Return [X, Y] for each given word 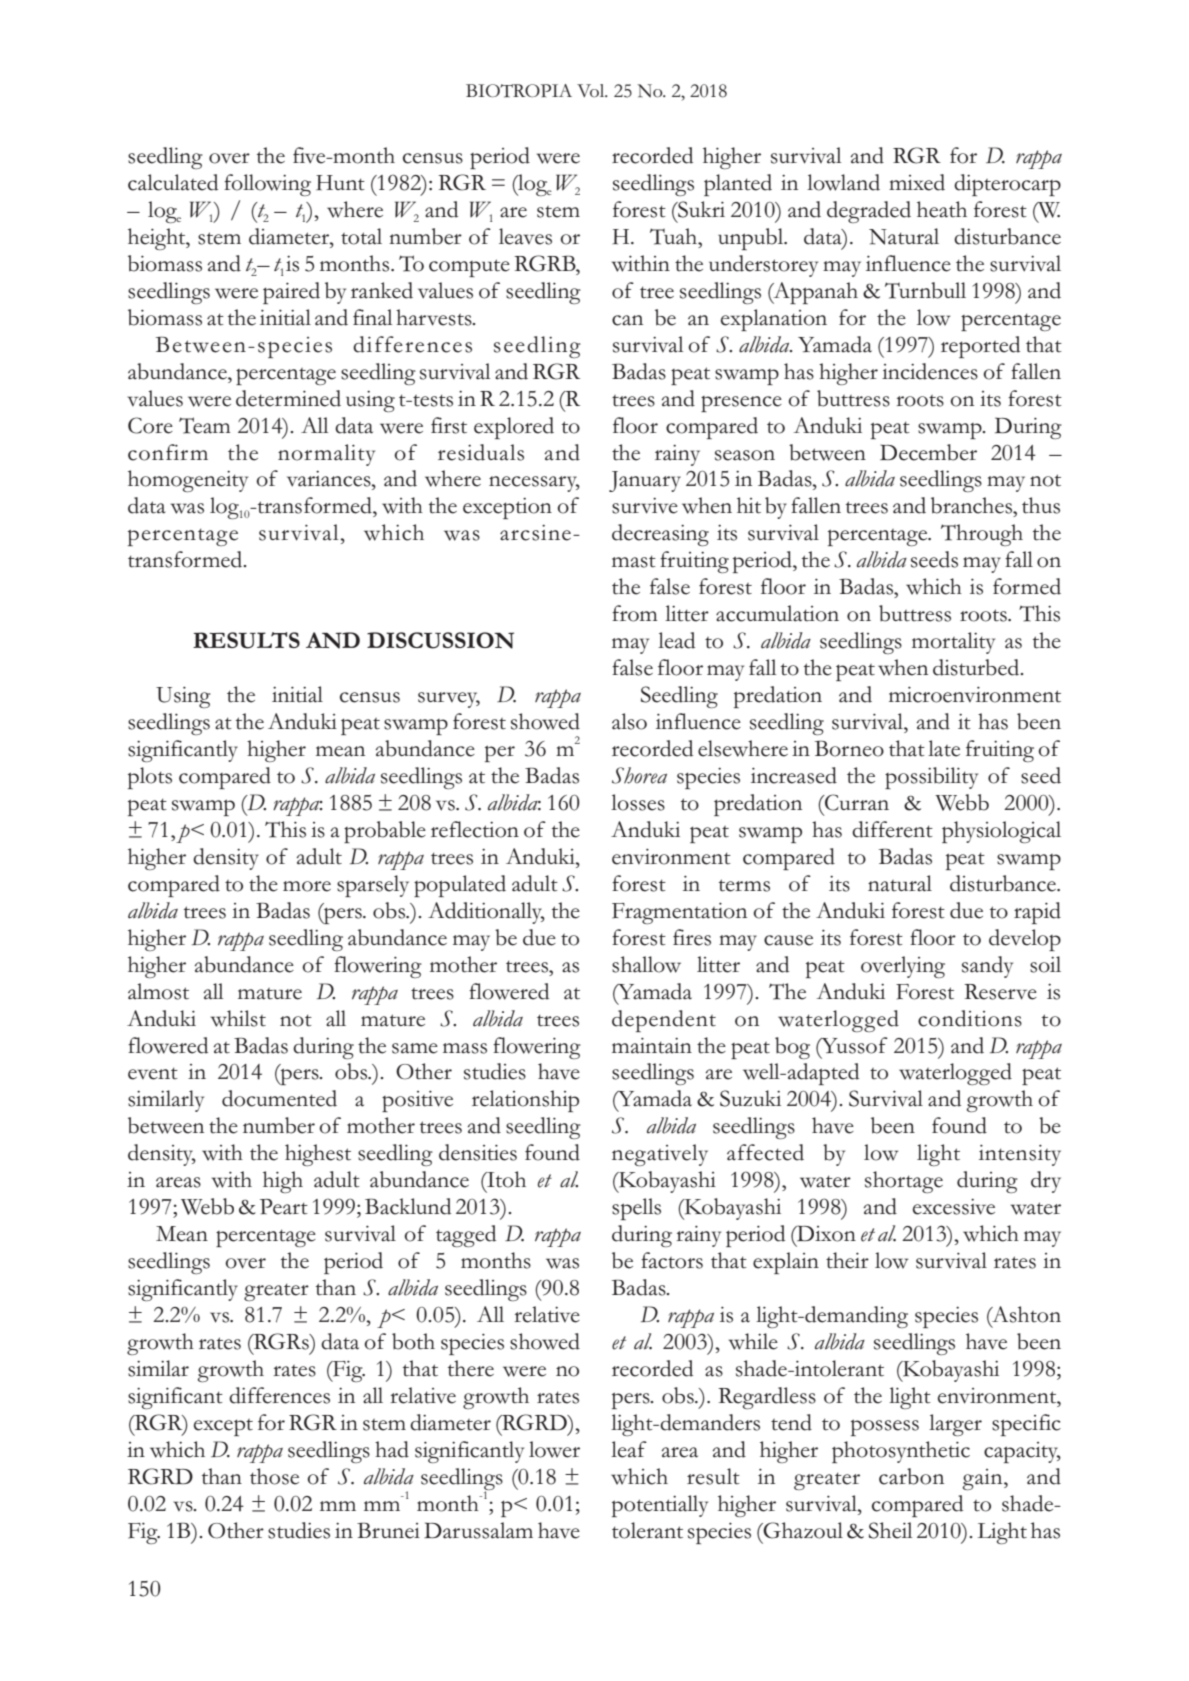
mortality [953, 643]
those [274, 1476]
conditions [970, 1018]
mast [634, 561]
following [267, 185]
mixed [917, 182]
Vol [592, 91]
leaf [629, 1449]
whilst [238, 1018]
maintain [652, 1046]
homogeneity [188, 481]
